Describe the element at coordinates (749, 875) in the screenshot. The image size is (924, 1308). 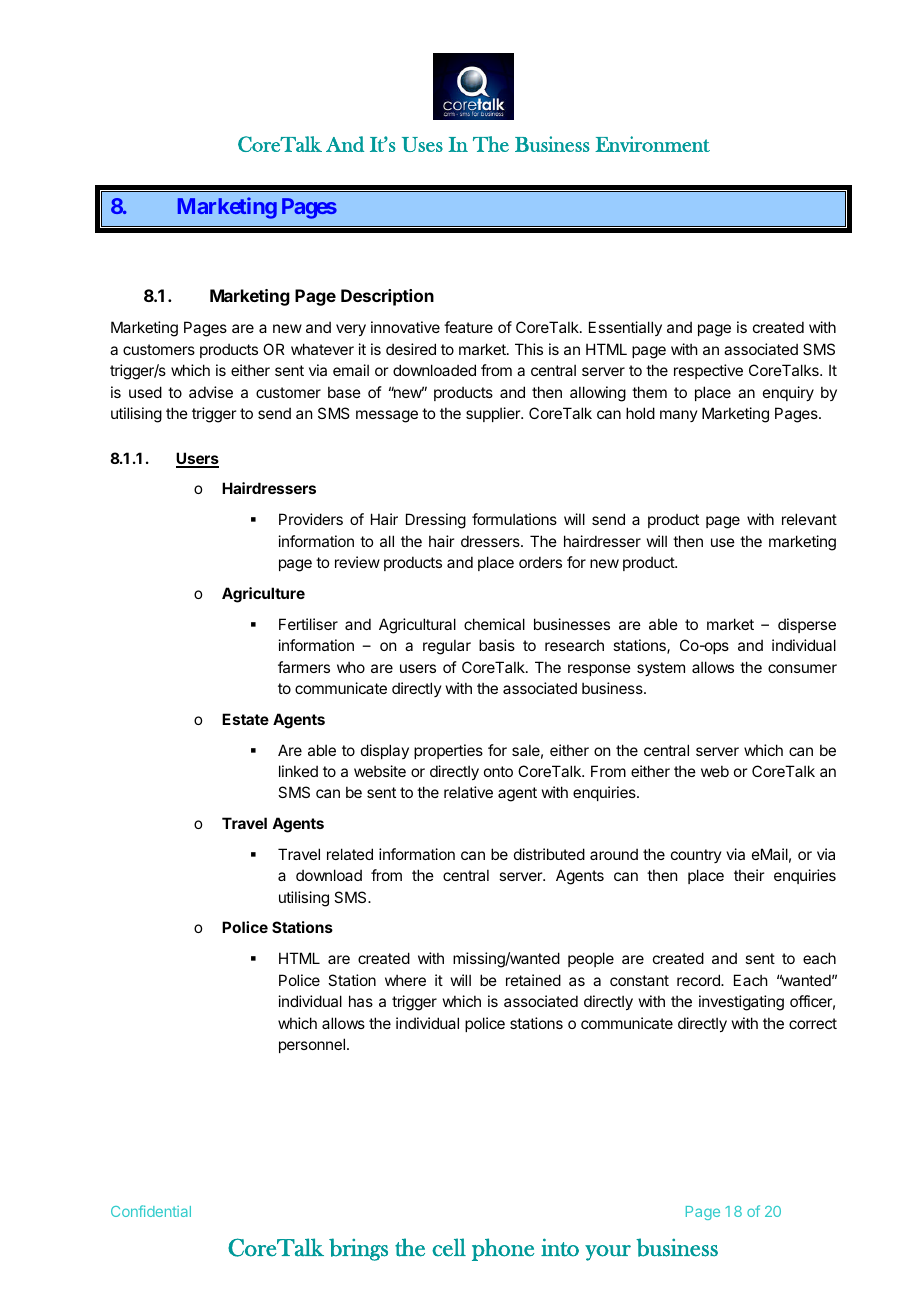
I see `their` at that location.
